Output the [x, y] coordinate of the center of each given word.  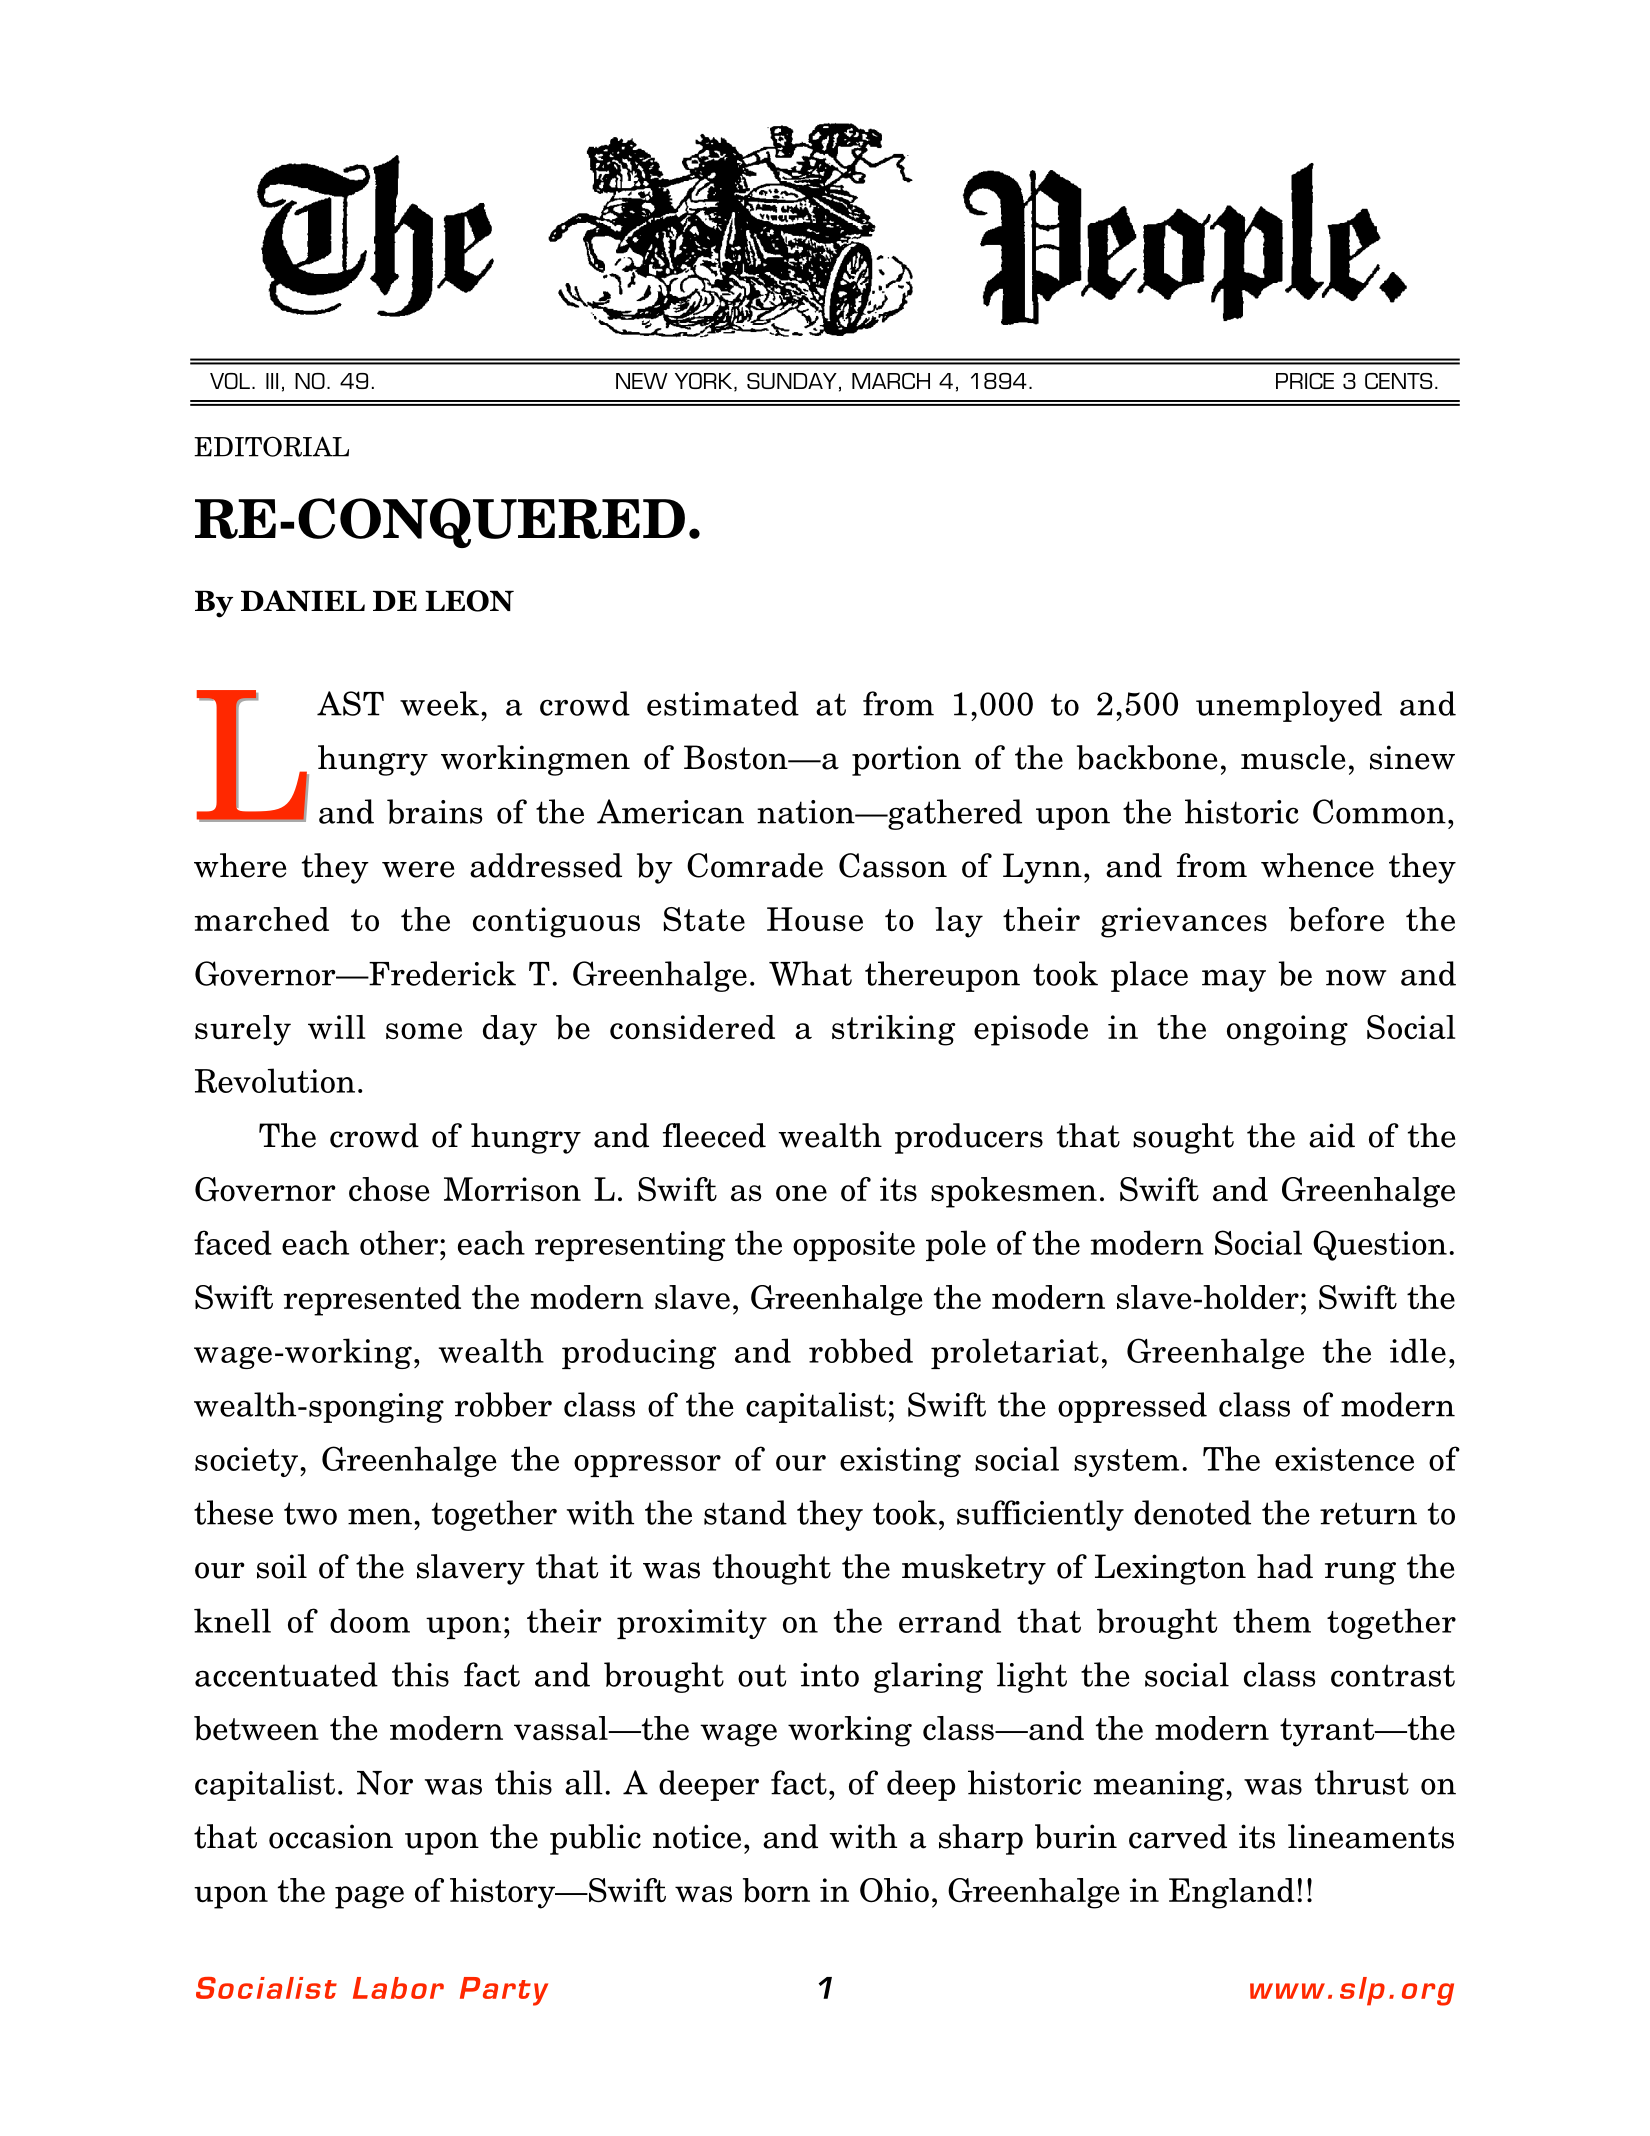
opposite [854, 1246]
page [369, 1897]
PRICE [1305, 381]
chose [389, 1189]
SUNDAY [792, 381]
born [776, 1890]
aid [1332, 1135]
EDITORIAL [271, 446]
